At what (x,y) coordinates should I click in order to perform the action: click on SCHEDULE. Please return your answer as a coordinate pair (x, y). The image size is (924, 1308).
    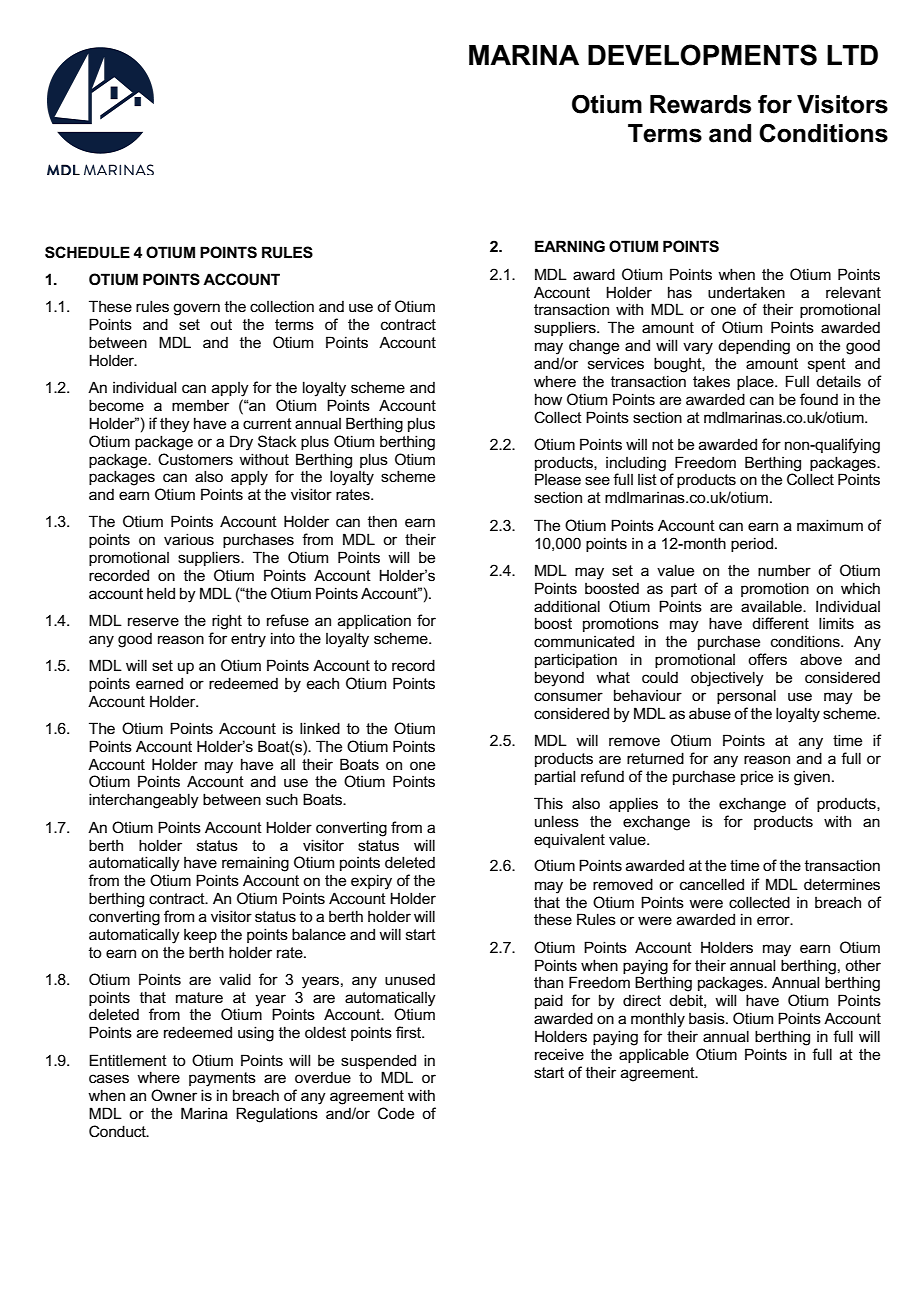
    Looking at the image, I should click on (87, 252).
